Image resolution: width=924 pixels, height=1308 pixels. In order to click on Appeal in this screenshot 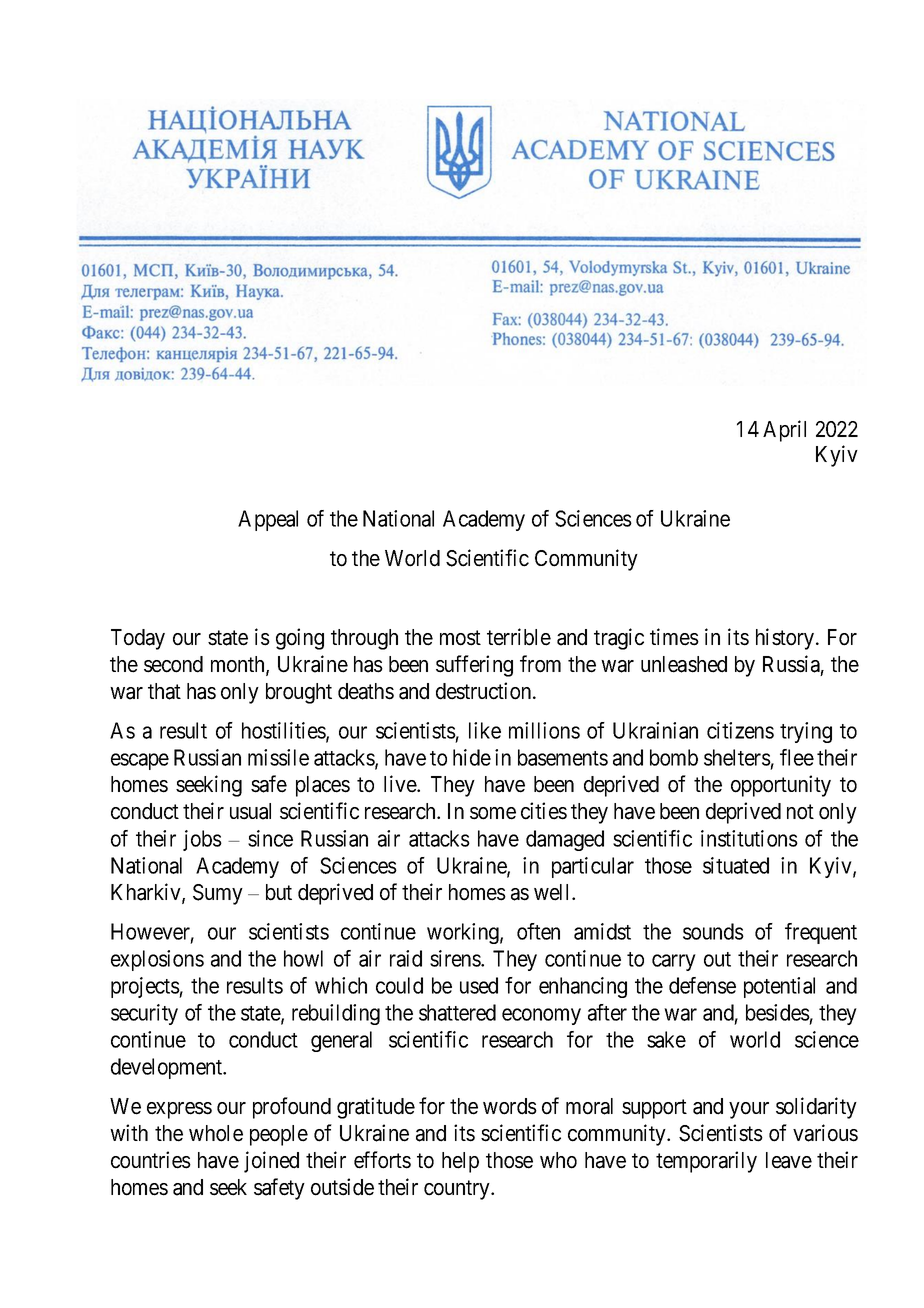, I will do `click(268, 520)`.
